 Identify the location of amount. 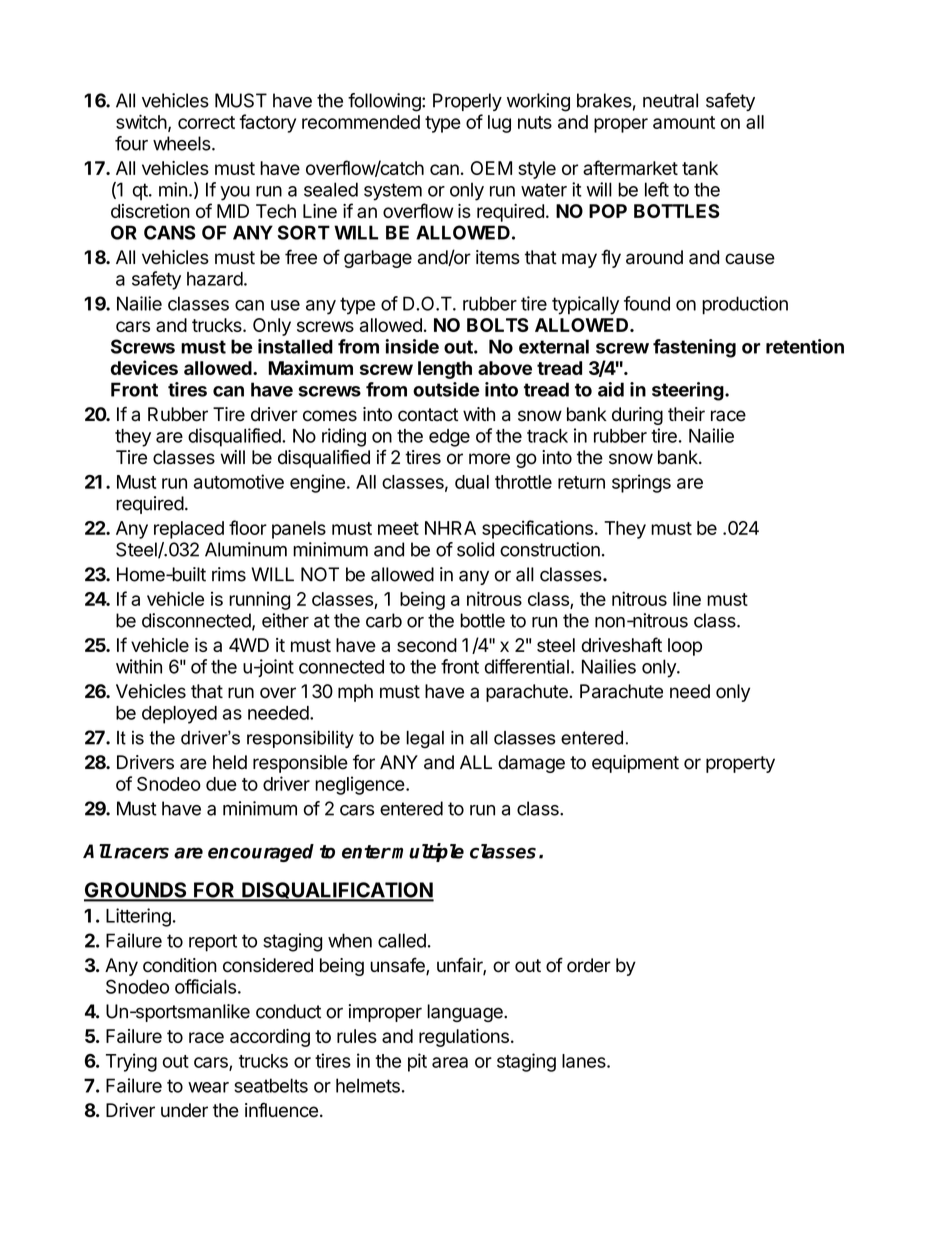
(684, 122).
